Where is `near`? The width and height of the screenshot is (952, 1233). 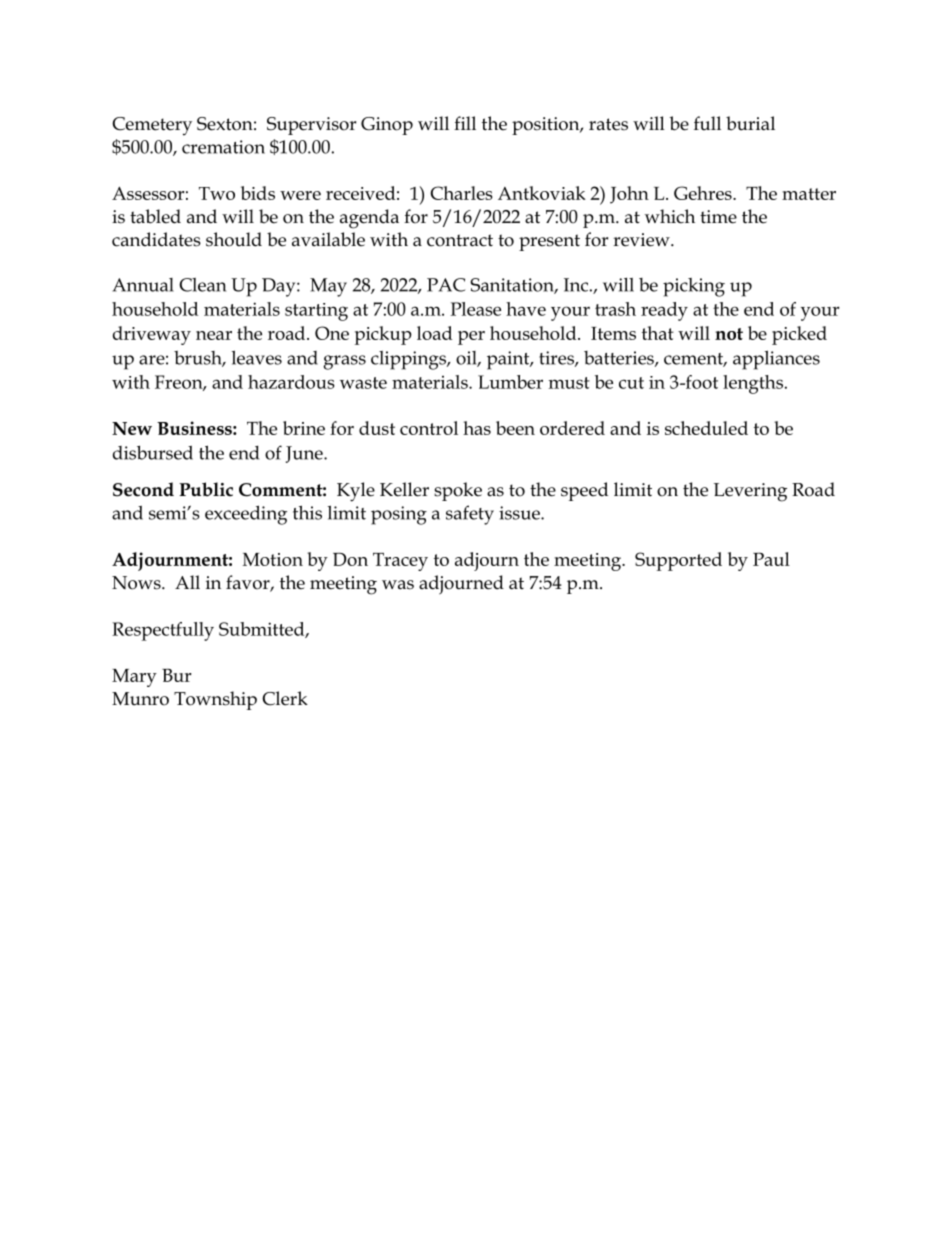 near is located at coordinates (214, 335).
